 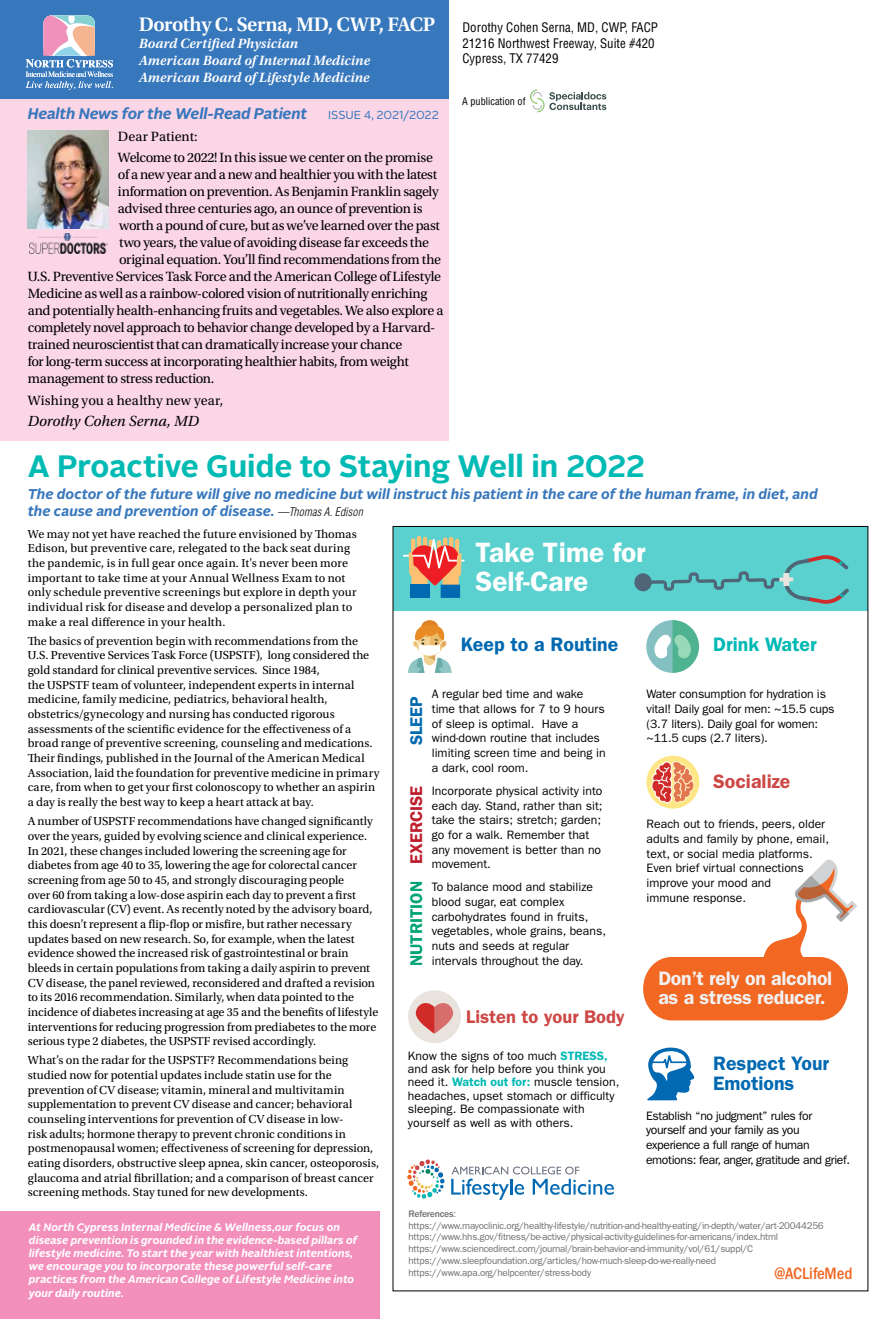 What do you see at coordinates (154, 1253) in the image?
I see `start` at bounding box center [154, 1253].
